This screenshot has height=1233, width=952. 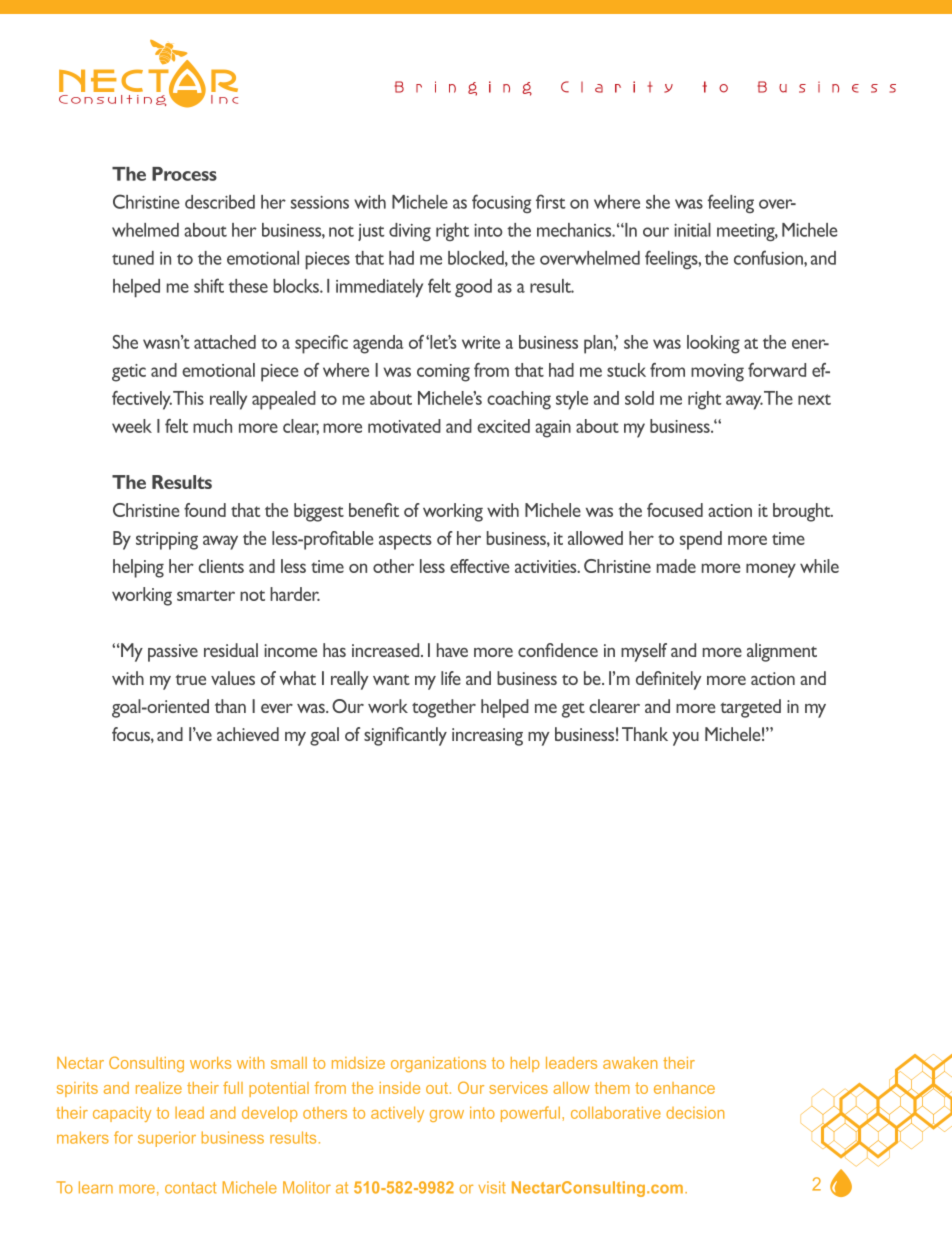 What do you see at coordinates (410, 232) in the screenshot?
I see `diving` at bounding box center [410, 232].
